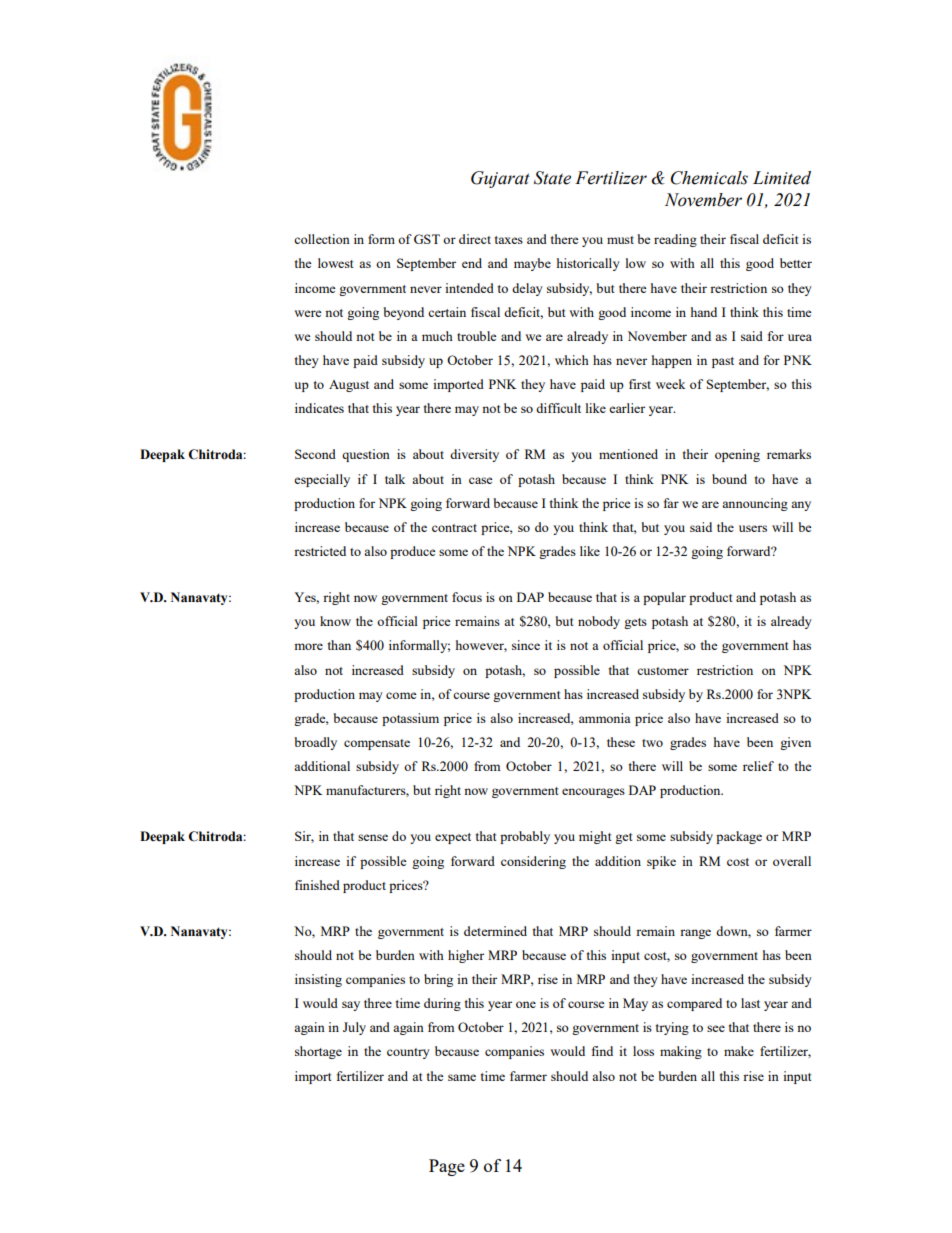 This screenshot has height=1233, width=952. Describe the element at coordinates (447, 1167) in the screenshot. I see `Page` at that location.
